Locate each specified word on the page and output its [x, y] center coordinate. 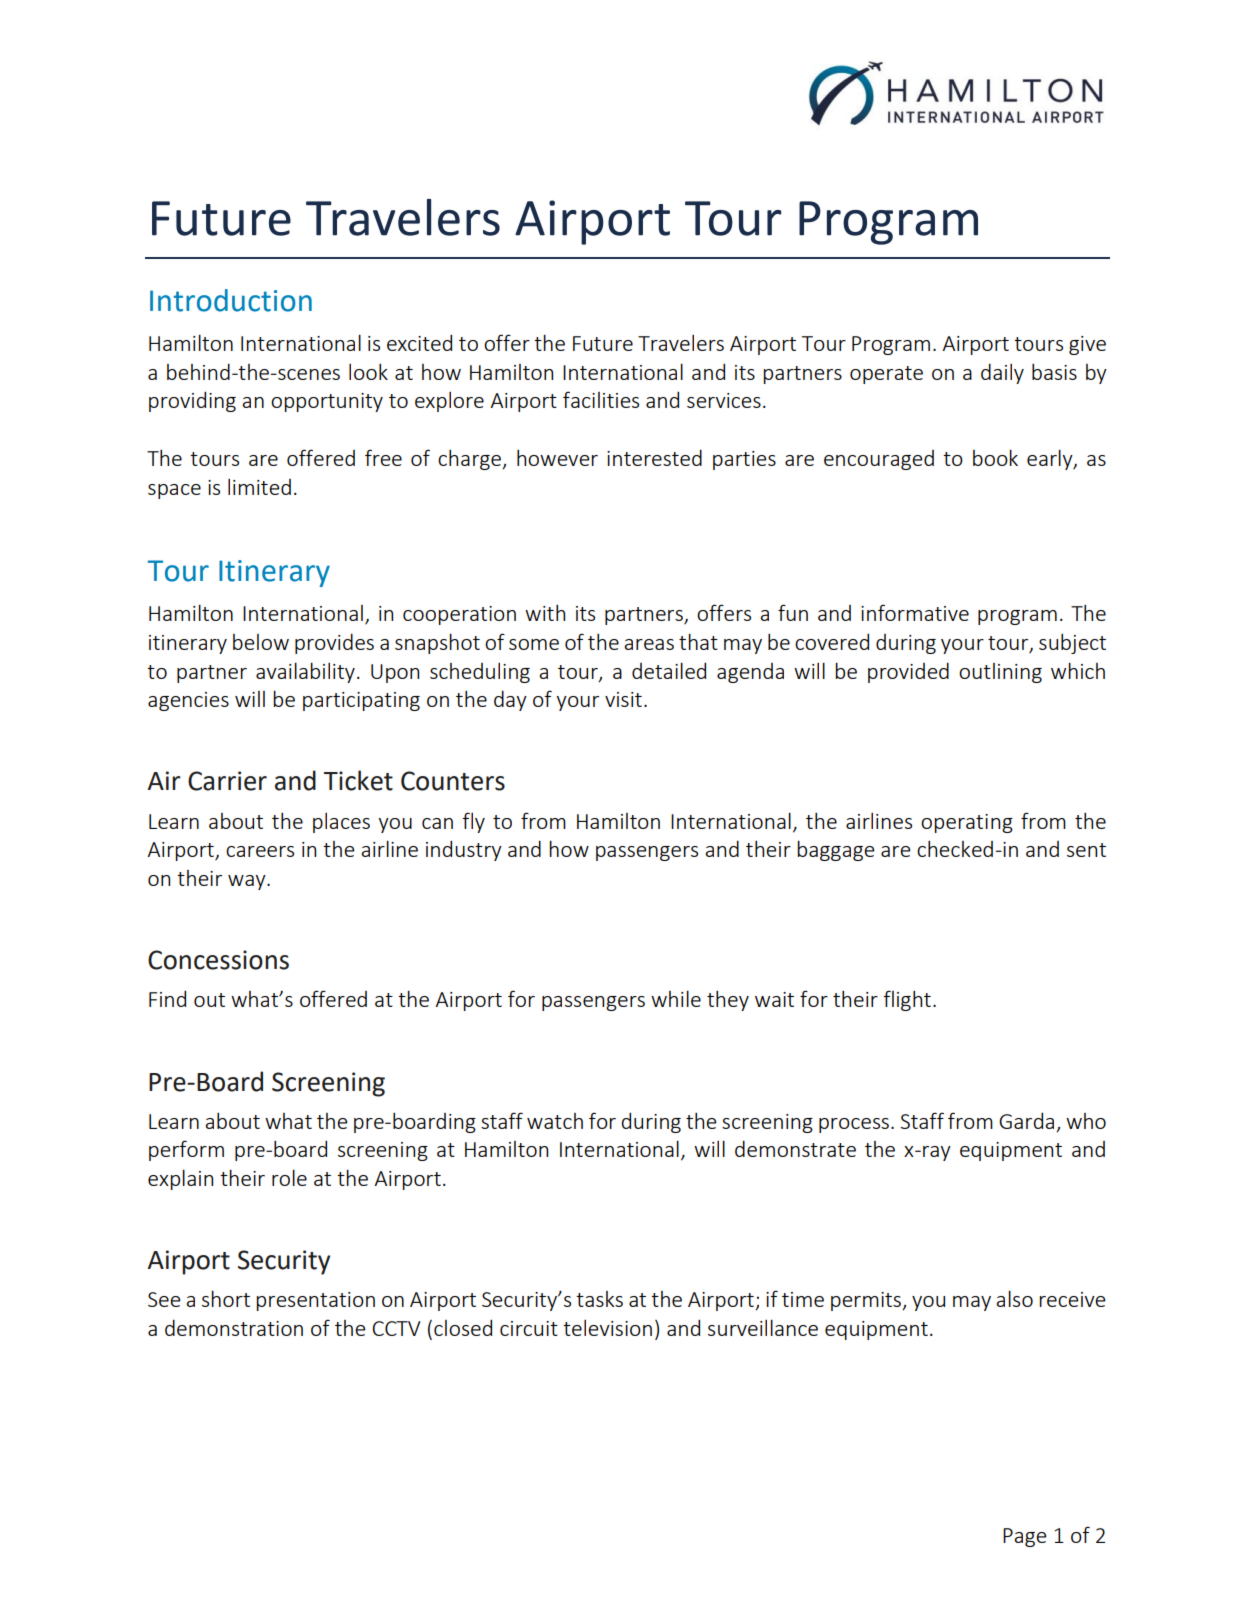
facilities [601, 399]
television [607, 1328]
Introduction [231, 300]
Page [1025, 1537]
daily [1002, 373]
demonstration [234, 1327]
